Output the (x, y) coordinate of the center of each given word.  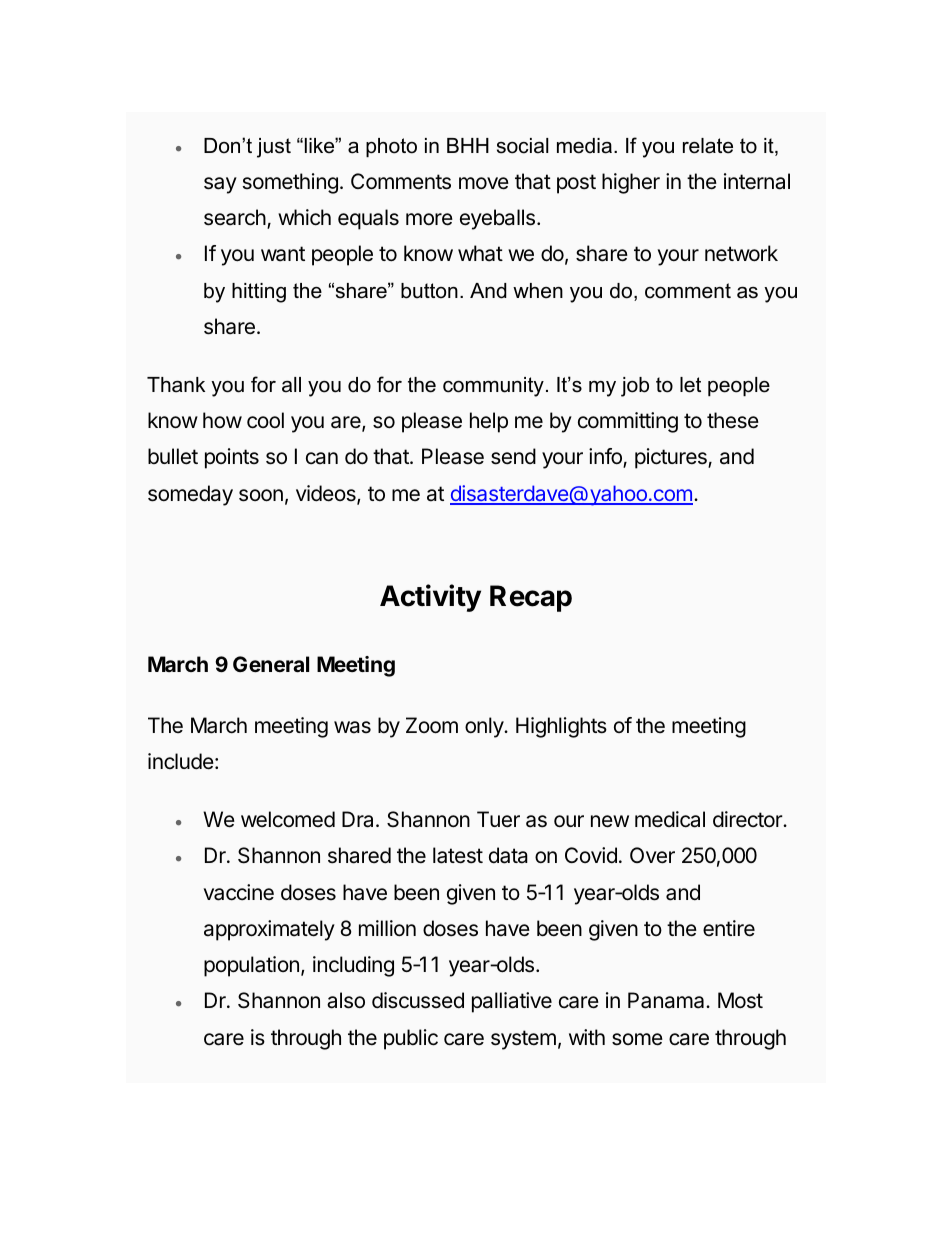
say (220, 185)
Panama (667, 1000)
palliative (512, 1002)
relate (708, 146)
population (251, 966)
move (484, 183)
